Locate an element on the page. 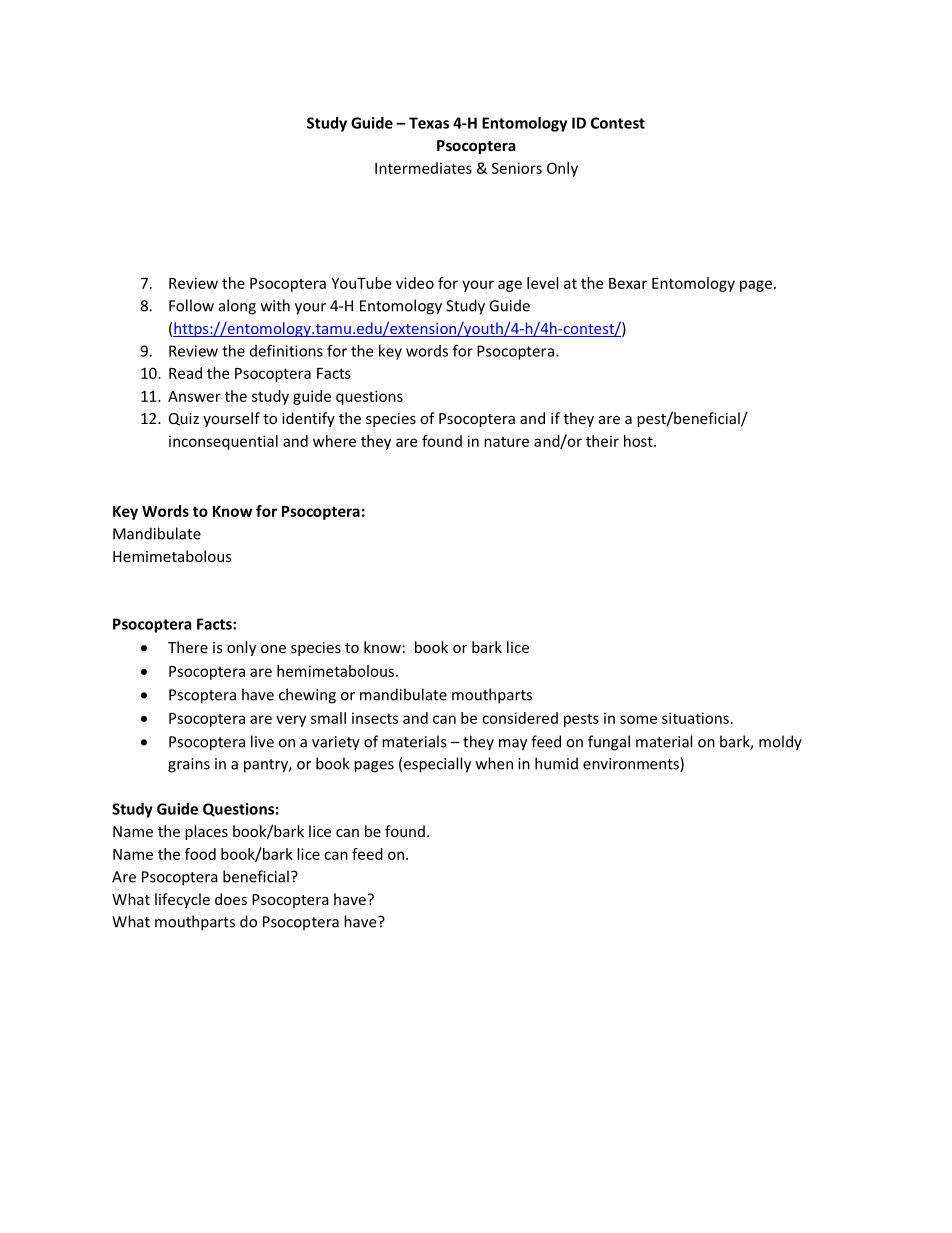  nature is located at coordinates (506, 442).
